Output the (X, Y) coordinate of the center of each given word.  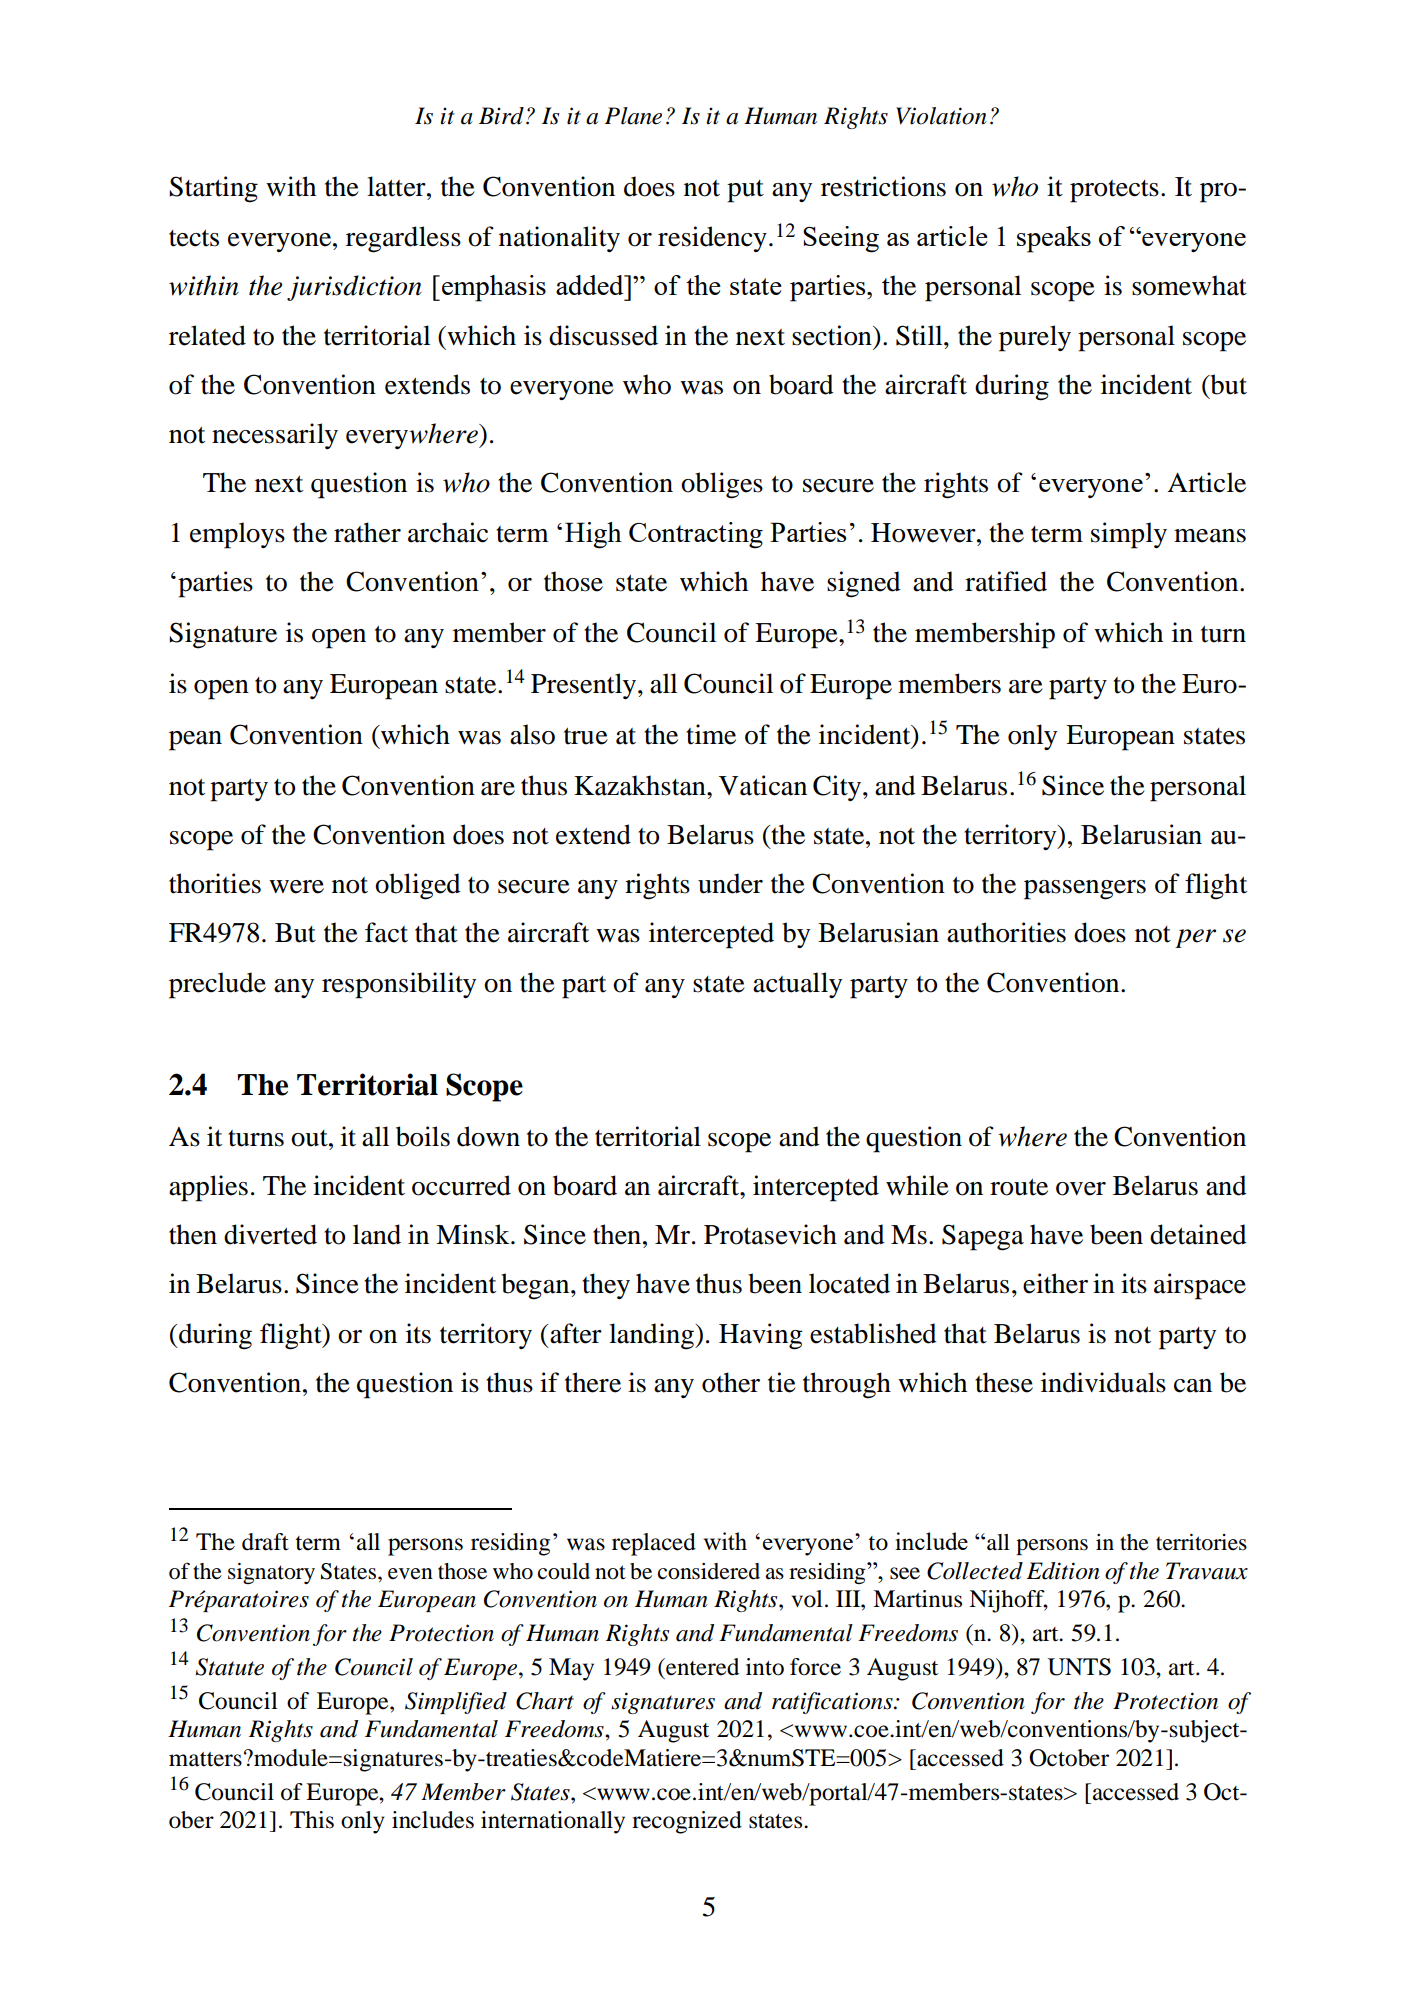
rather (367, 532)
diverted (270, 1234)
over (1081, 1189)
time (711, 734)
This (312, 1820)
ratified (1006, 581)
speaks (1054, 239)
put (745, 191)
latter (397, 186)
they (606, 1286)
